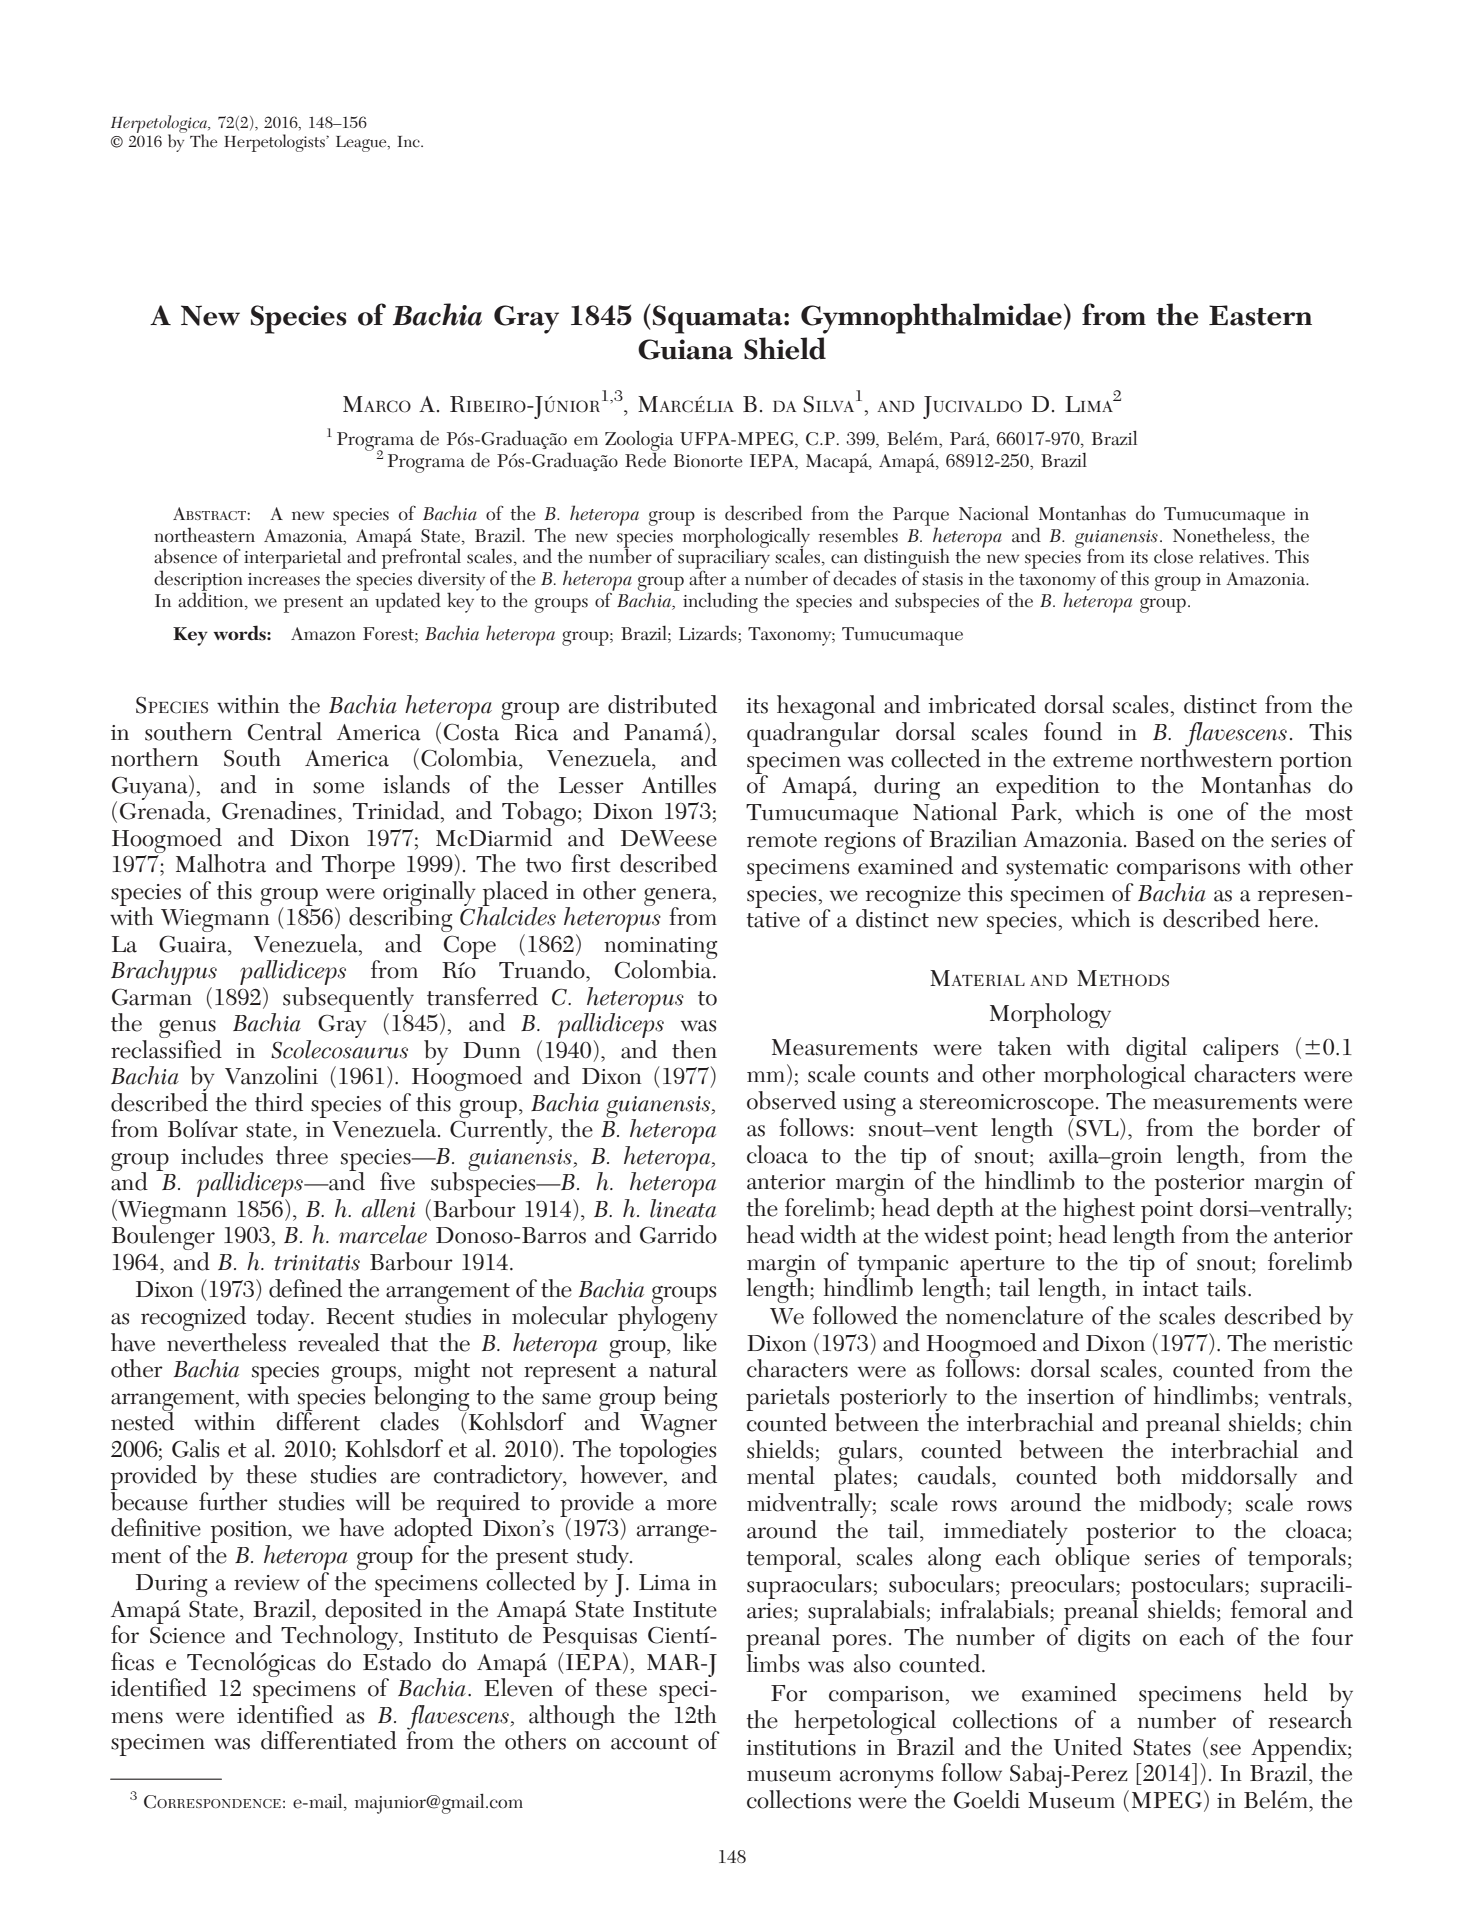 The width and height of the screenshot is (1479, 1914). What do you see at coordinates (661, 949) in the screenshot?
I see `nominating` at bounding box center [661, 949].
